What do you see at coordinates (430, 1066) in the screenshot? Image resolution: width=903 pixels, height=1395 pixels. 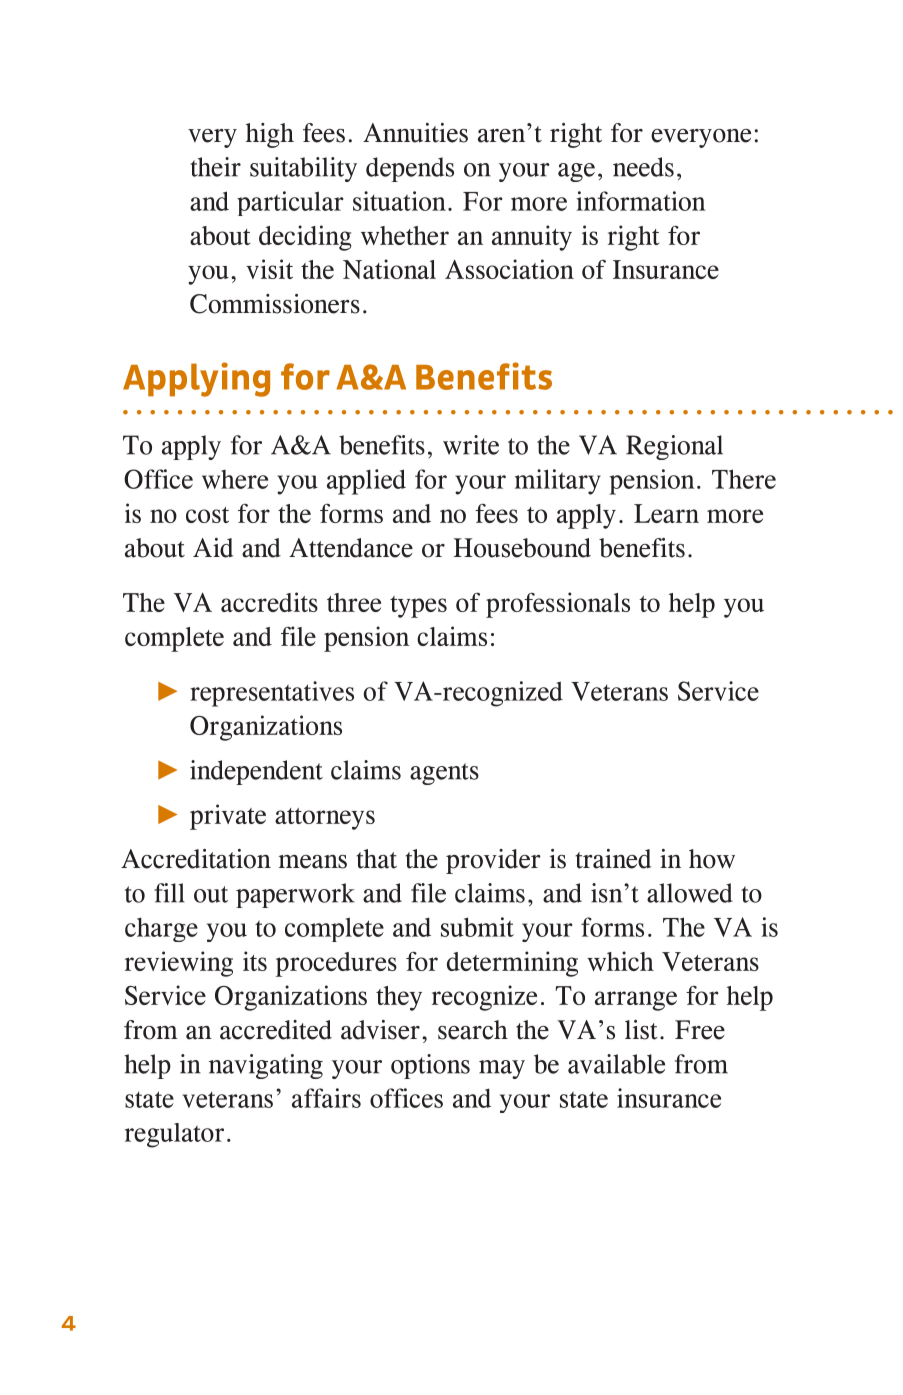 I see `options` at bounding box center [430, 1066].
